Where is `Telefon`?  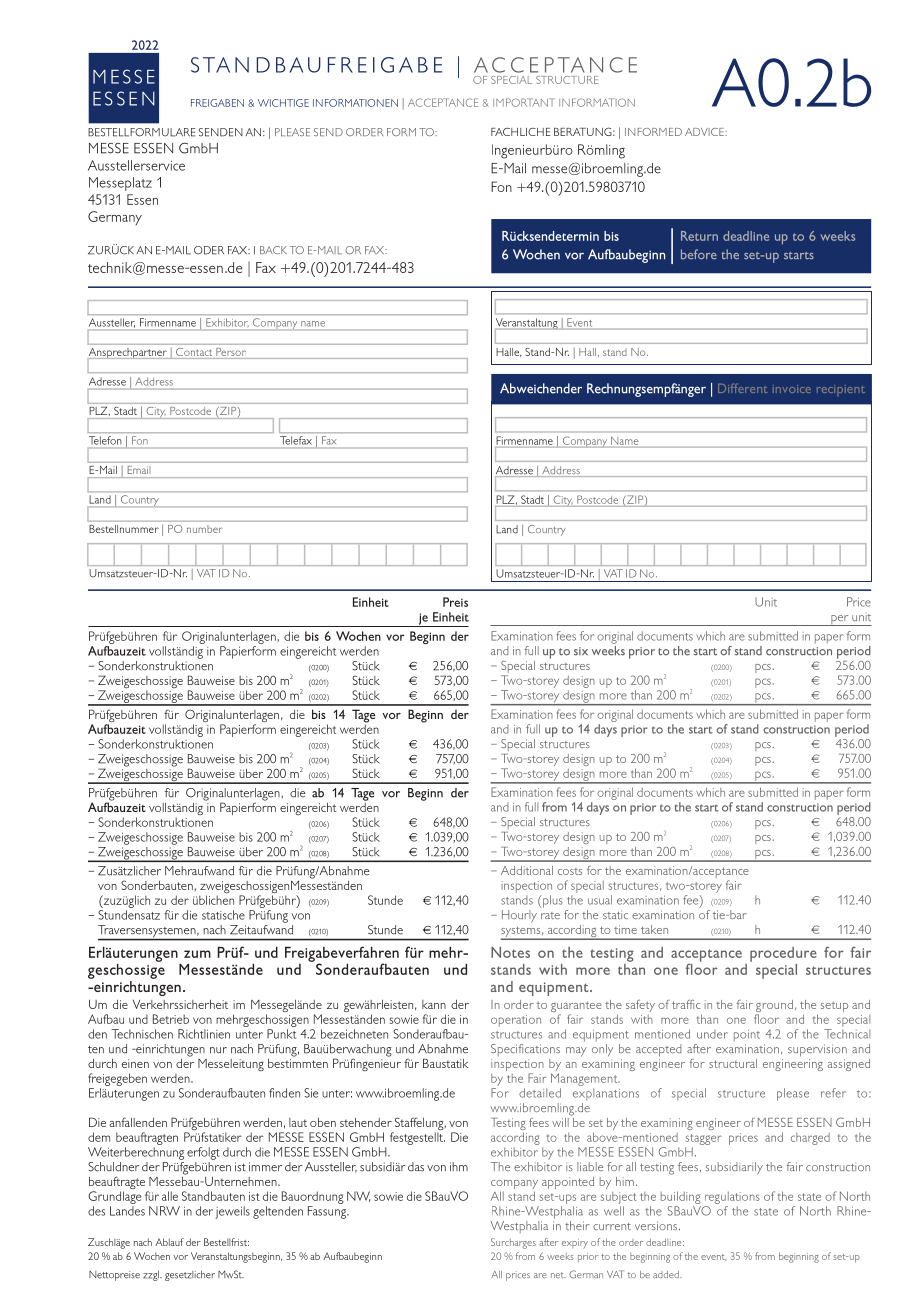
Telefon is located at coordinates (105, 440).
